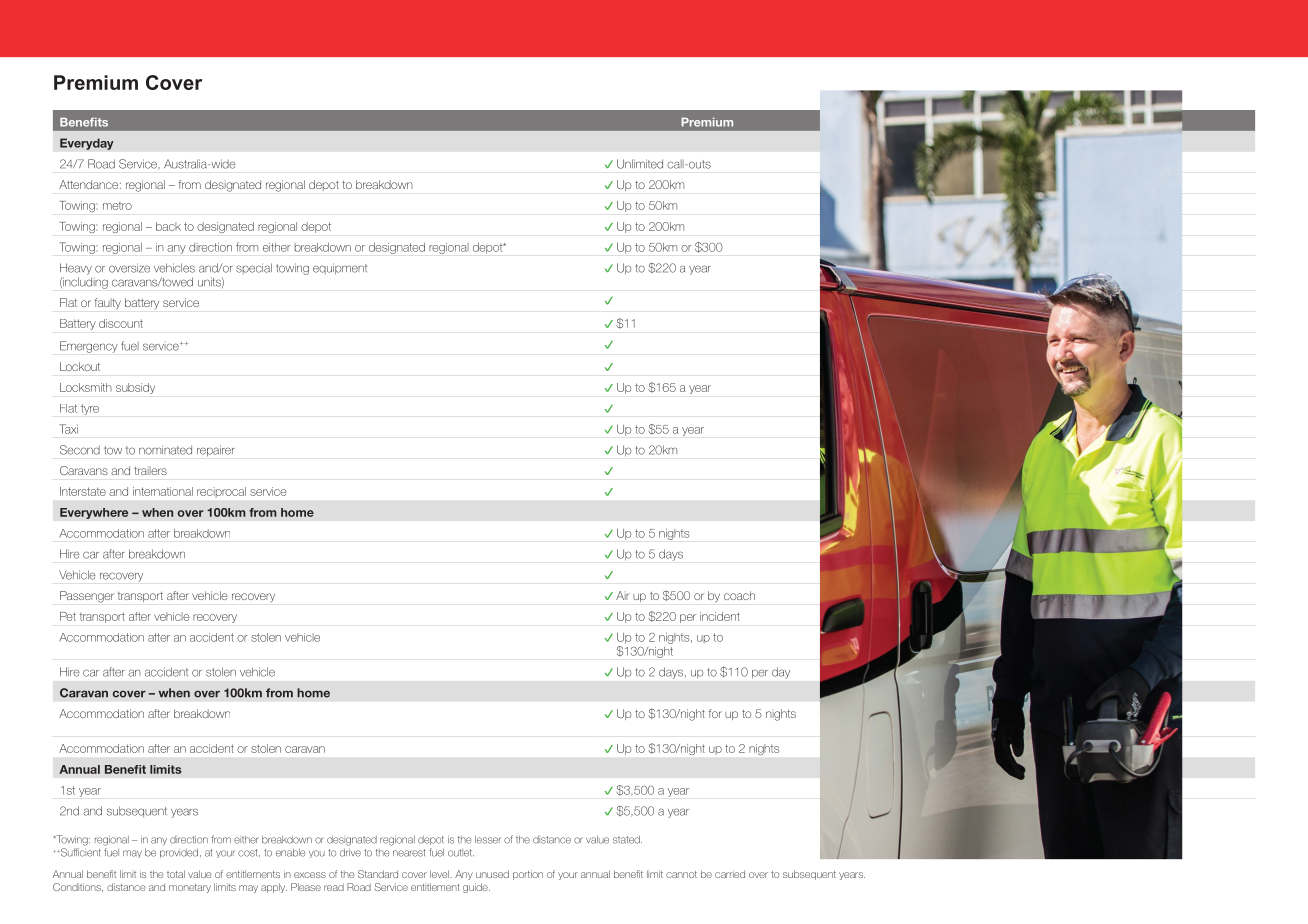 This image has width=1308, height=924. I want to click on nearest, so click(409, 853).
